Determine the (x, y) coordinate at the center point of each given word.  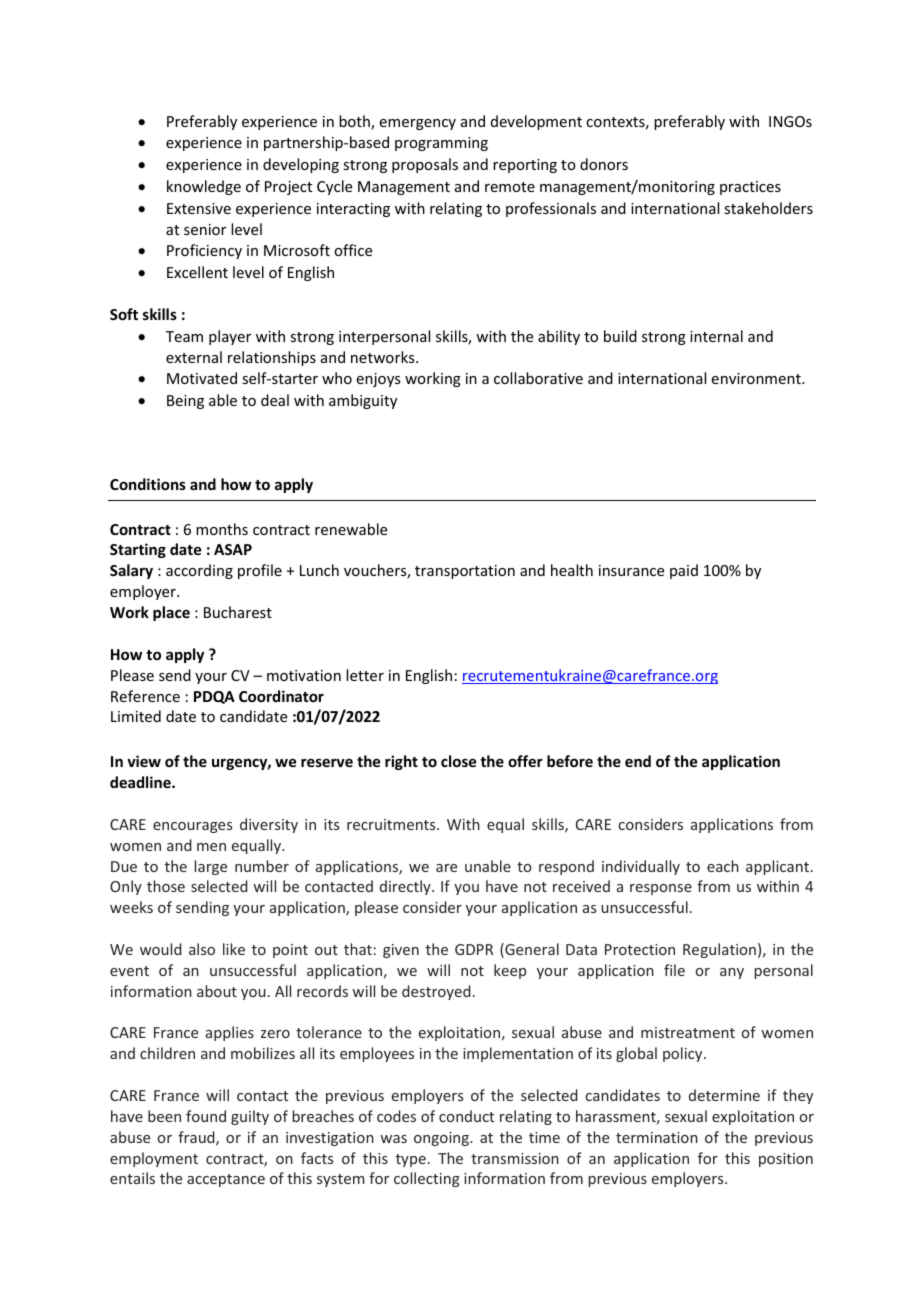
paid (684, 571)
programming (441, 144)
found (206, 1116)
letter (365, 675)
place (171, 613)
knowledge (204, 187)
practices (750, 188)
